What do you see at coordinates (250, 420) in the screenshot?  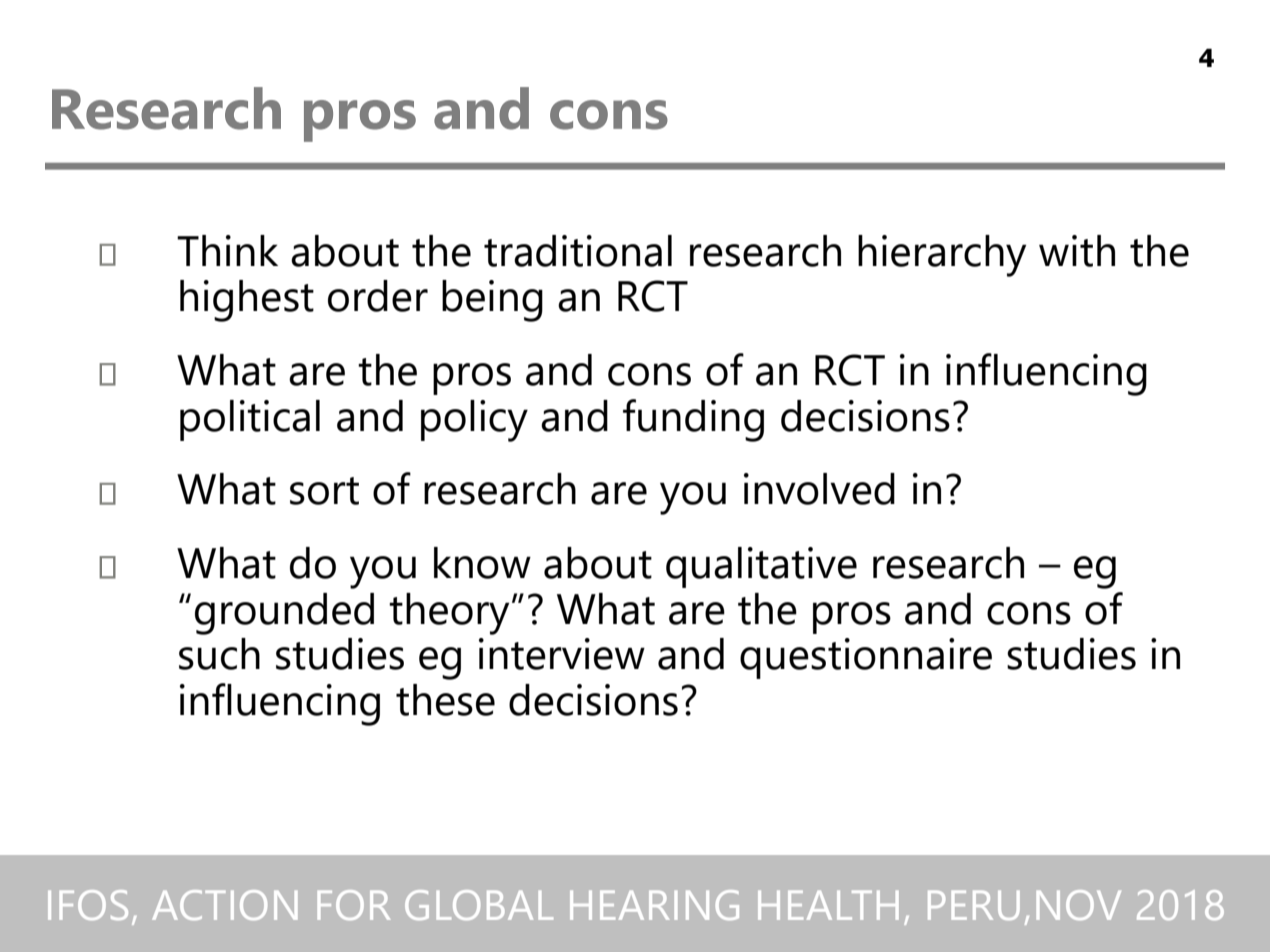 I see `political` at bounding box center [250, 420].
